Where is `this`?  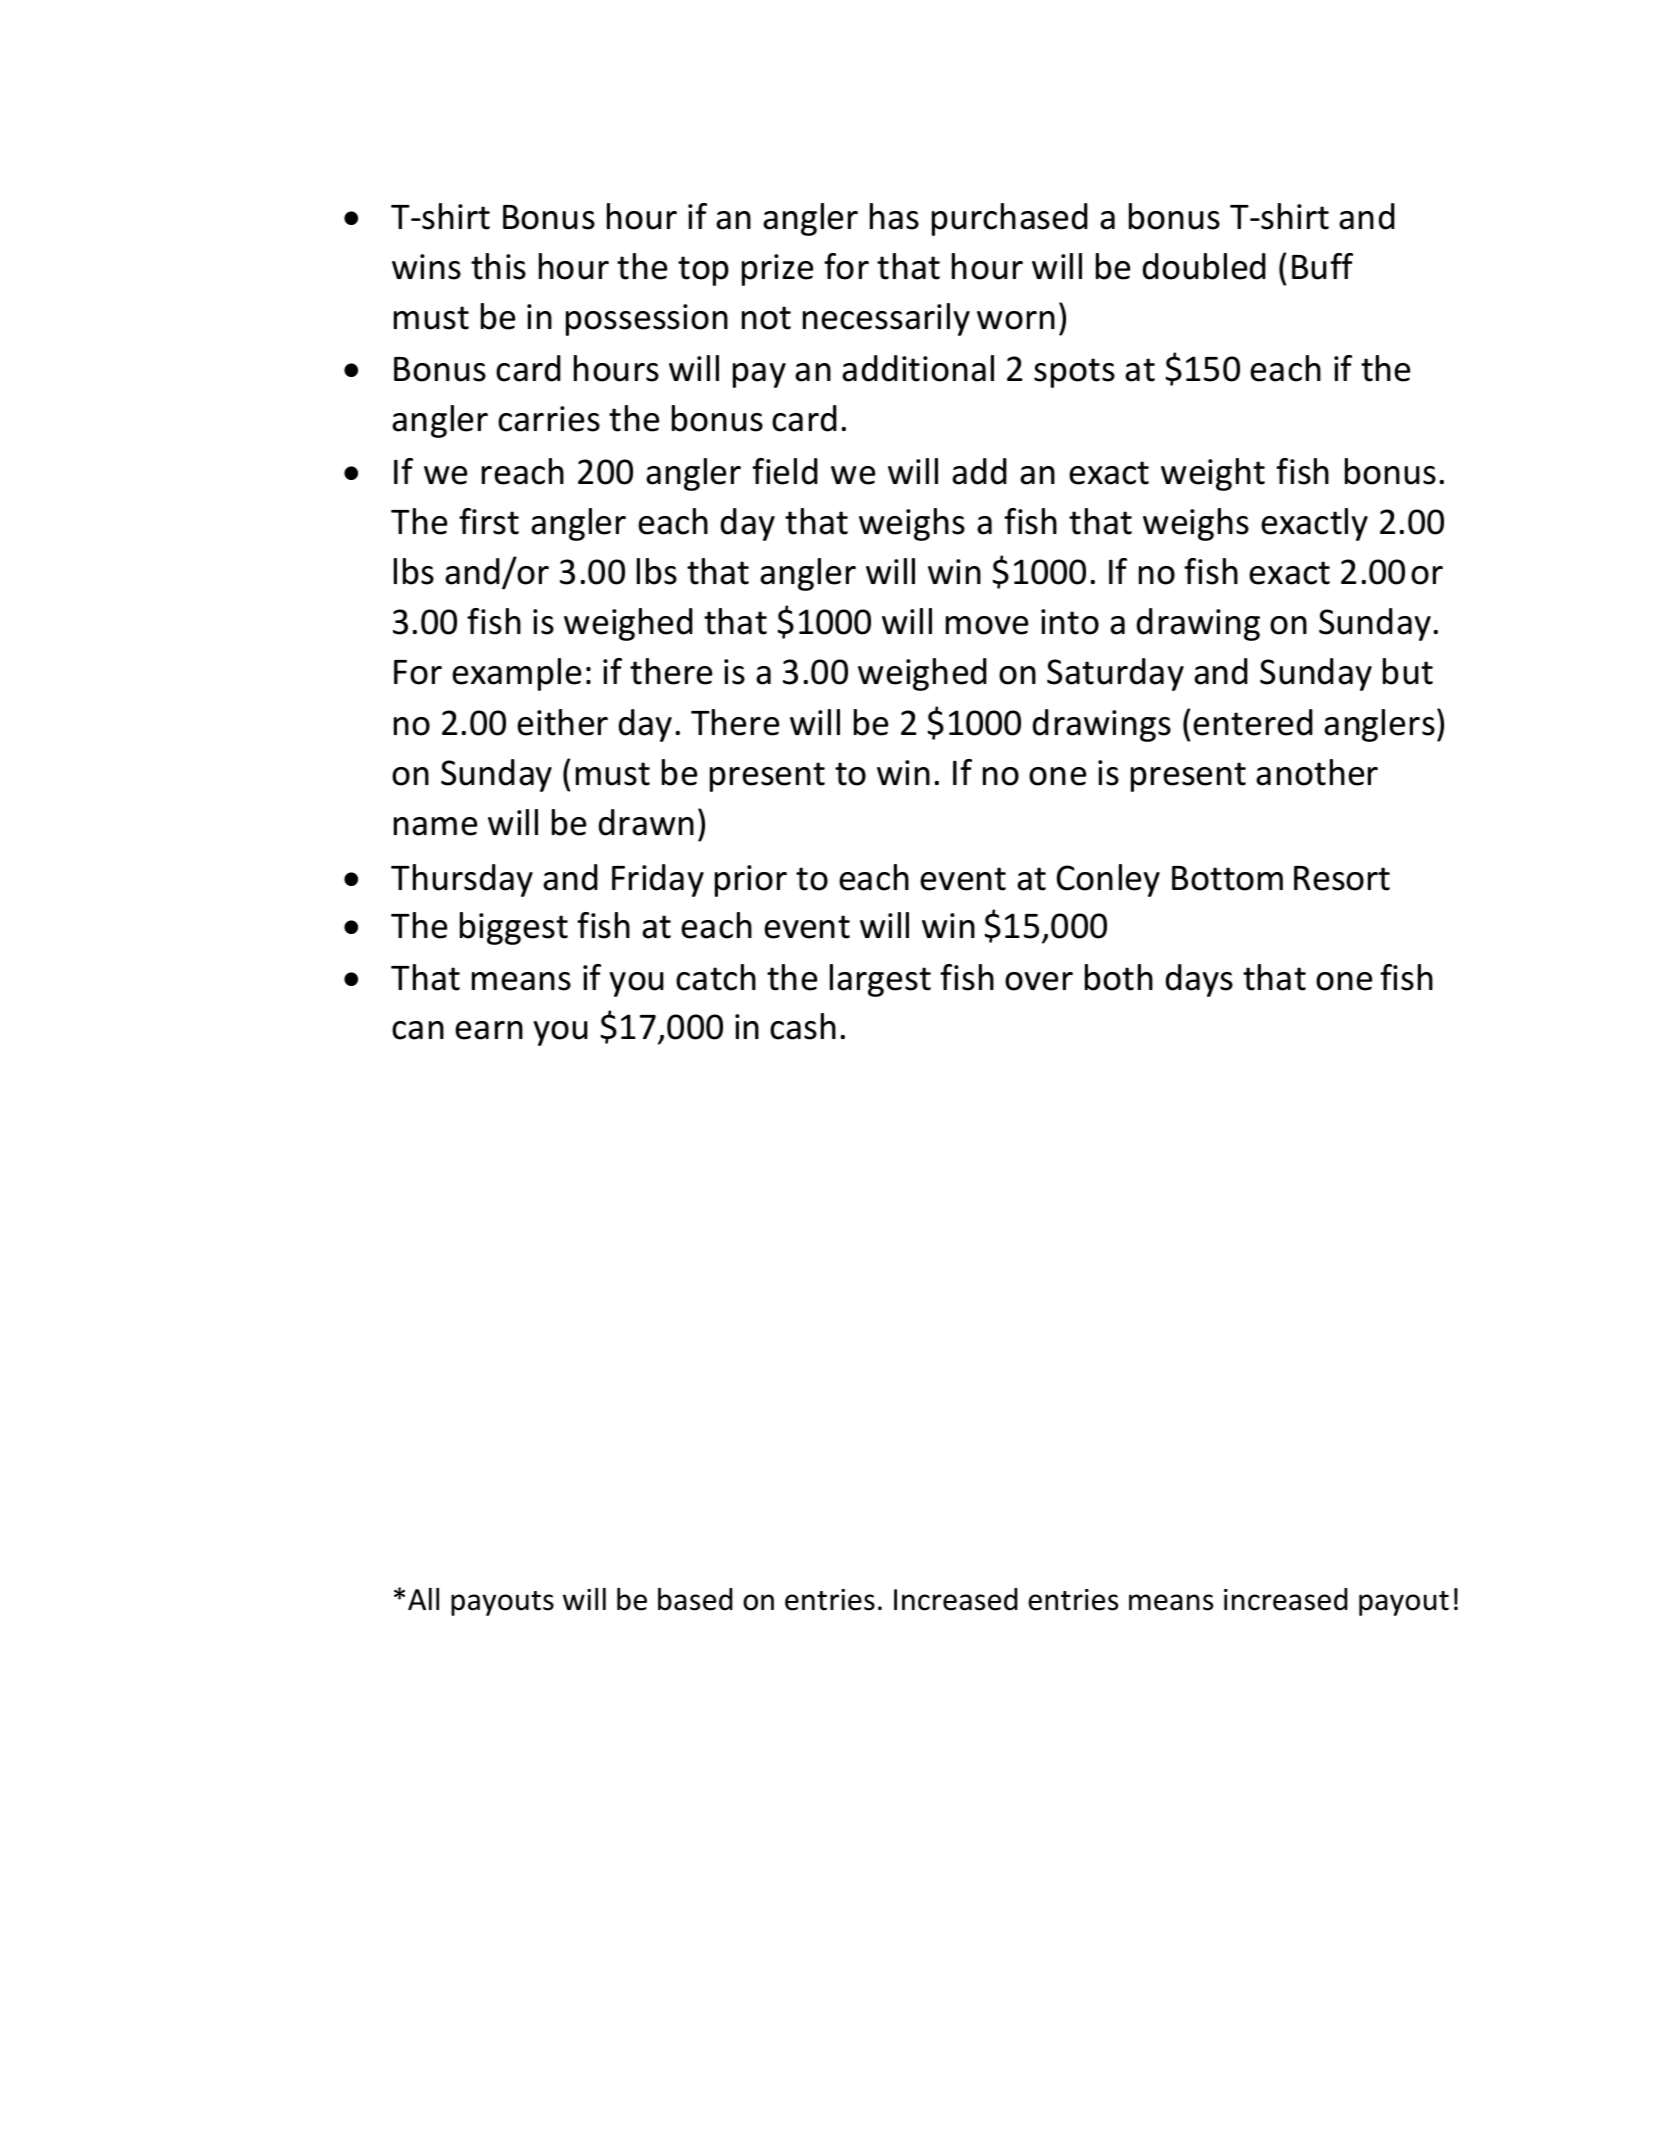 this is located at coordinates (498, 266).
